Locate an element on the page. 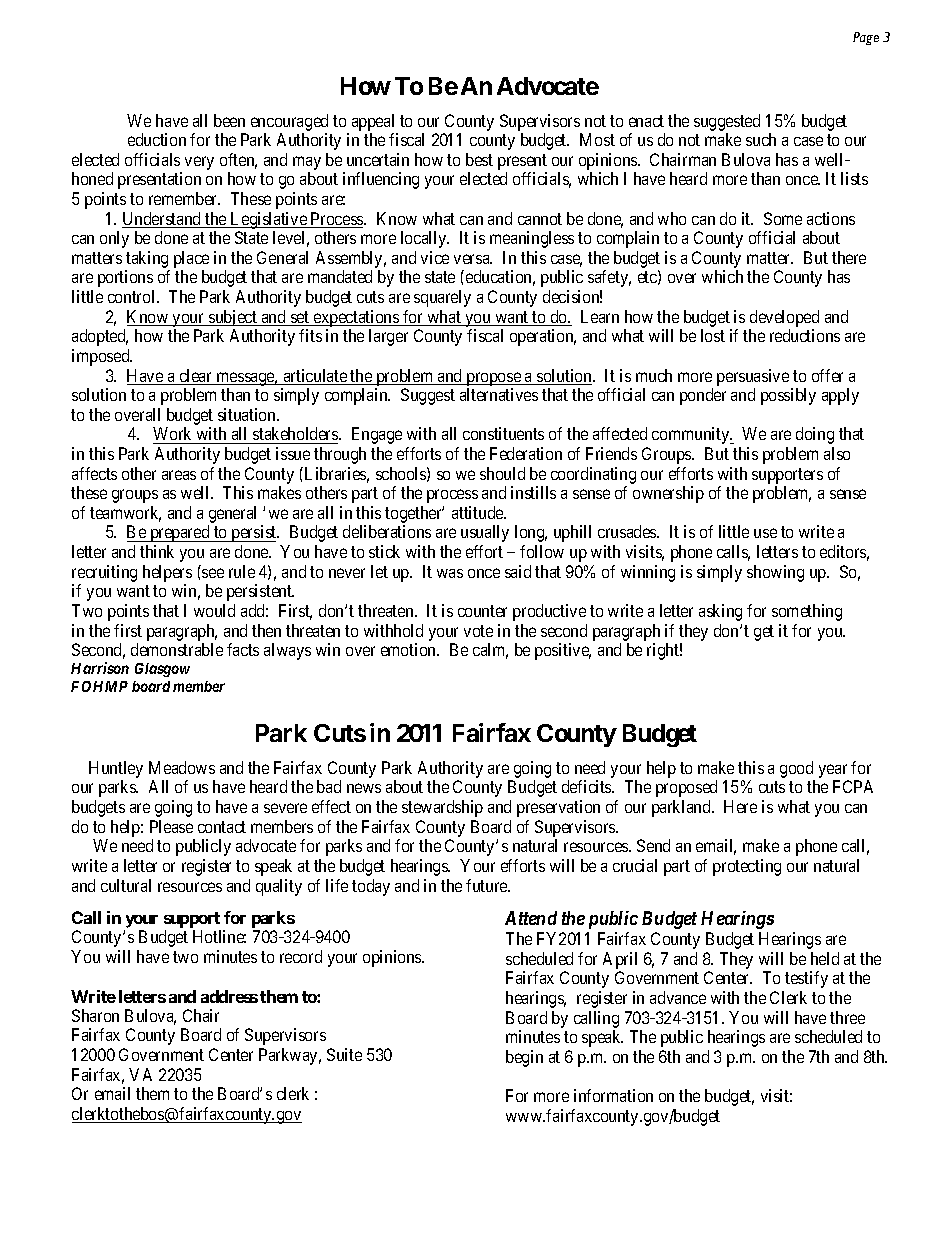 Image resolution: width=952 pixels, height=1233 pixels. possibly is located at coordinates (788, 396).
